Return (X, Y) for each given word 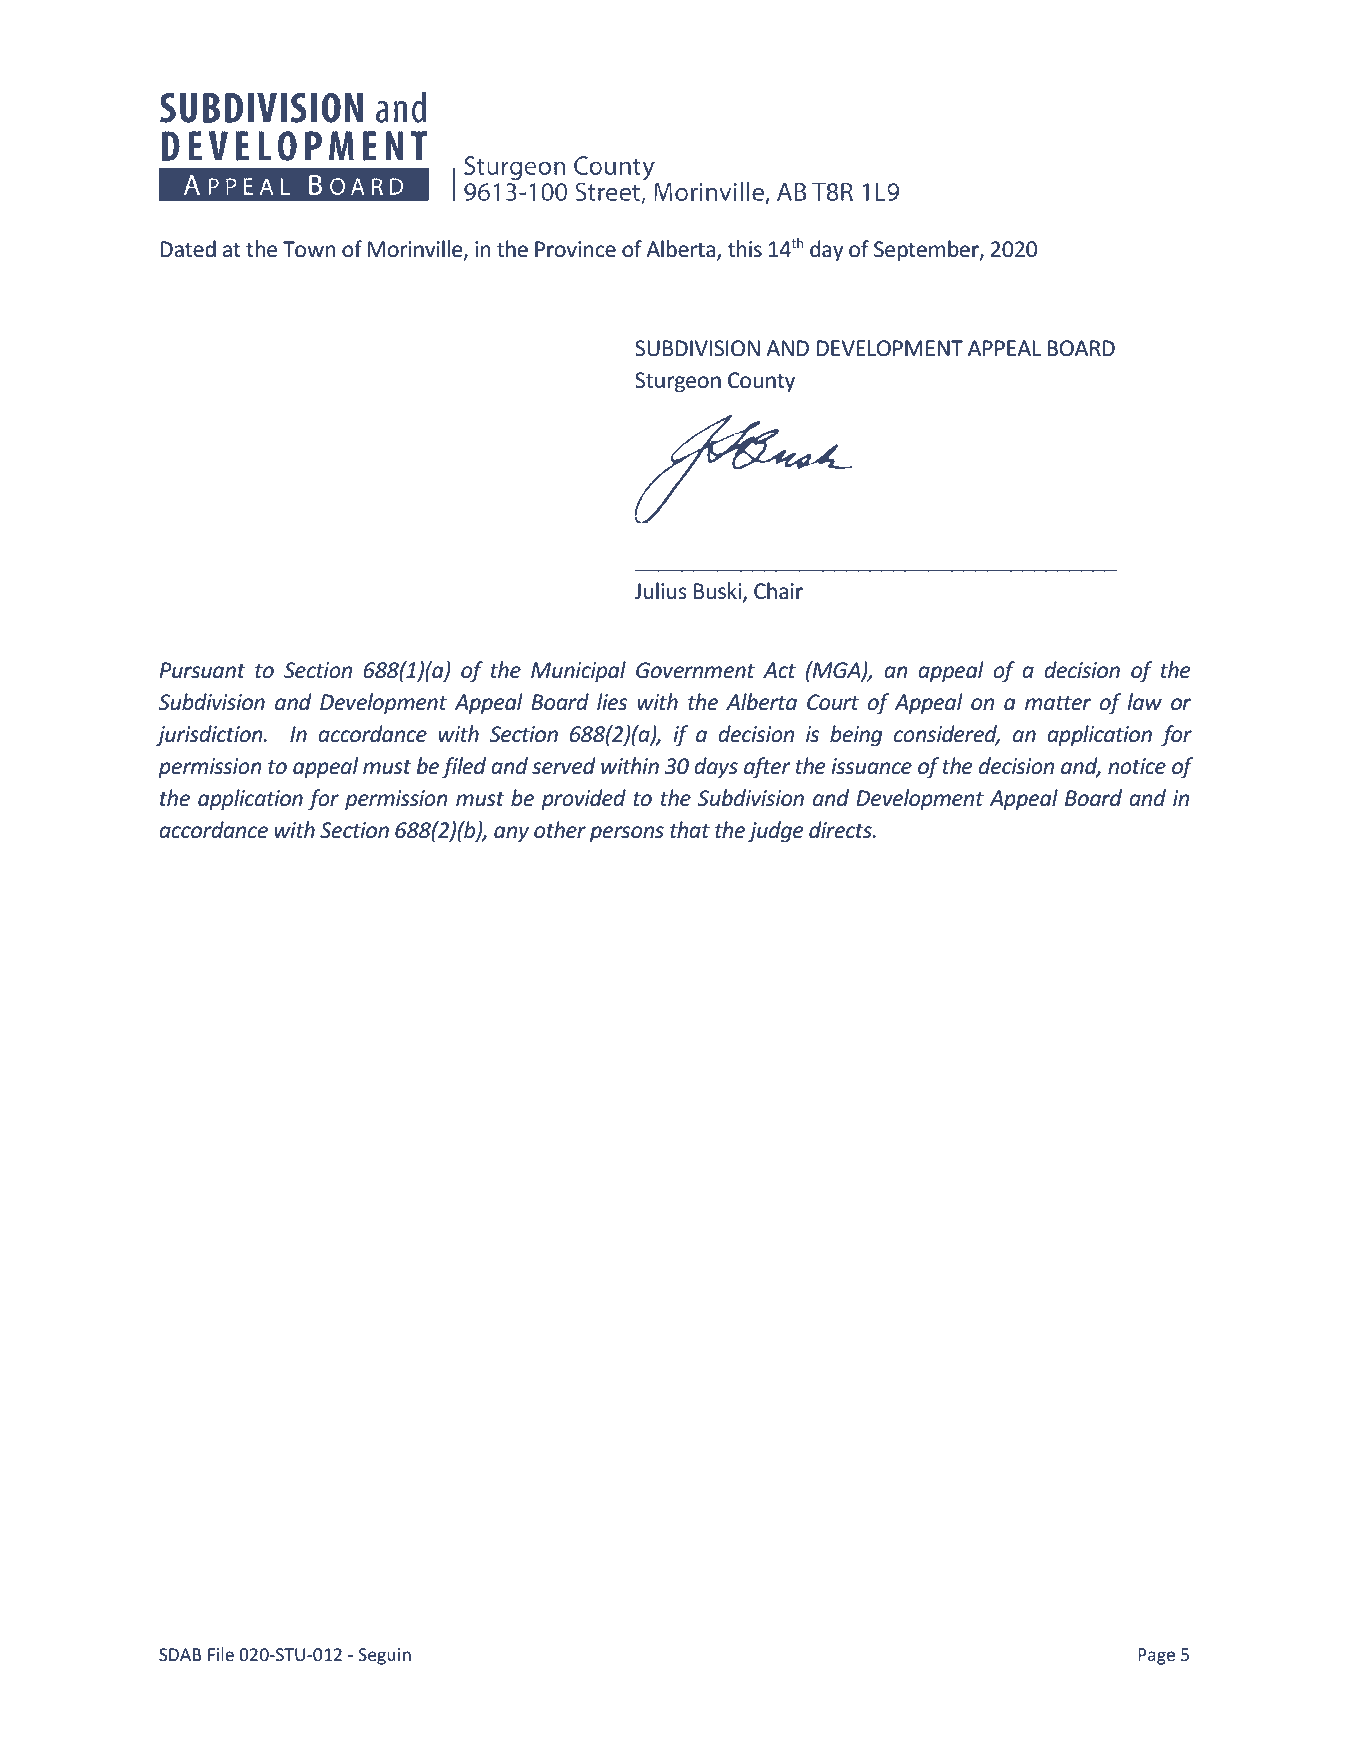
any (511, 834)
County (761, 382)
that (690, 829)
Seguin (384, 1656)
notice (1137, 766)
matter (1058, 703)
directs (841, 830)
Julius (661, 590)
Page (1156, 1656)
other (560, 830)
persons (627, 834)
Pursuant (202, 670)
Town (309, 249)
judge (776, 832)
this (745, 248)
